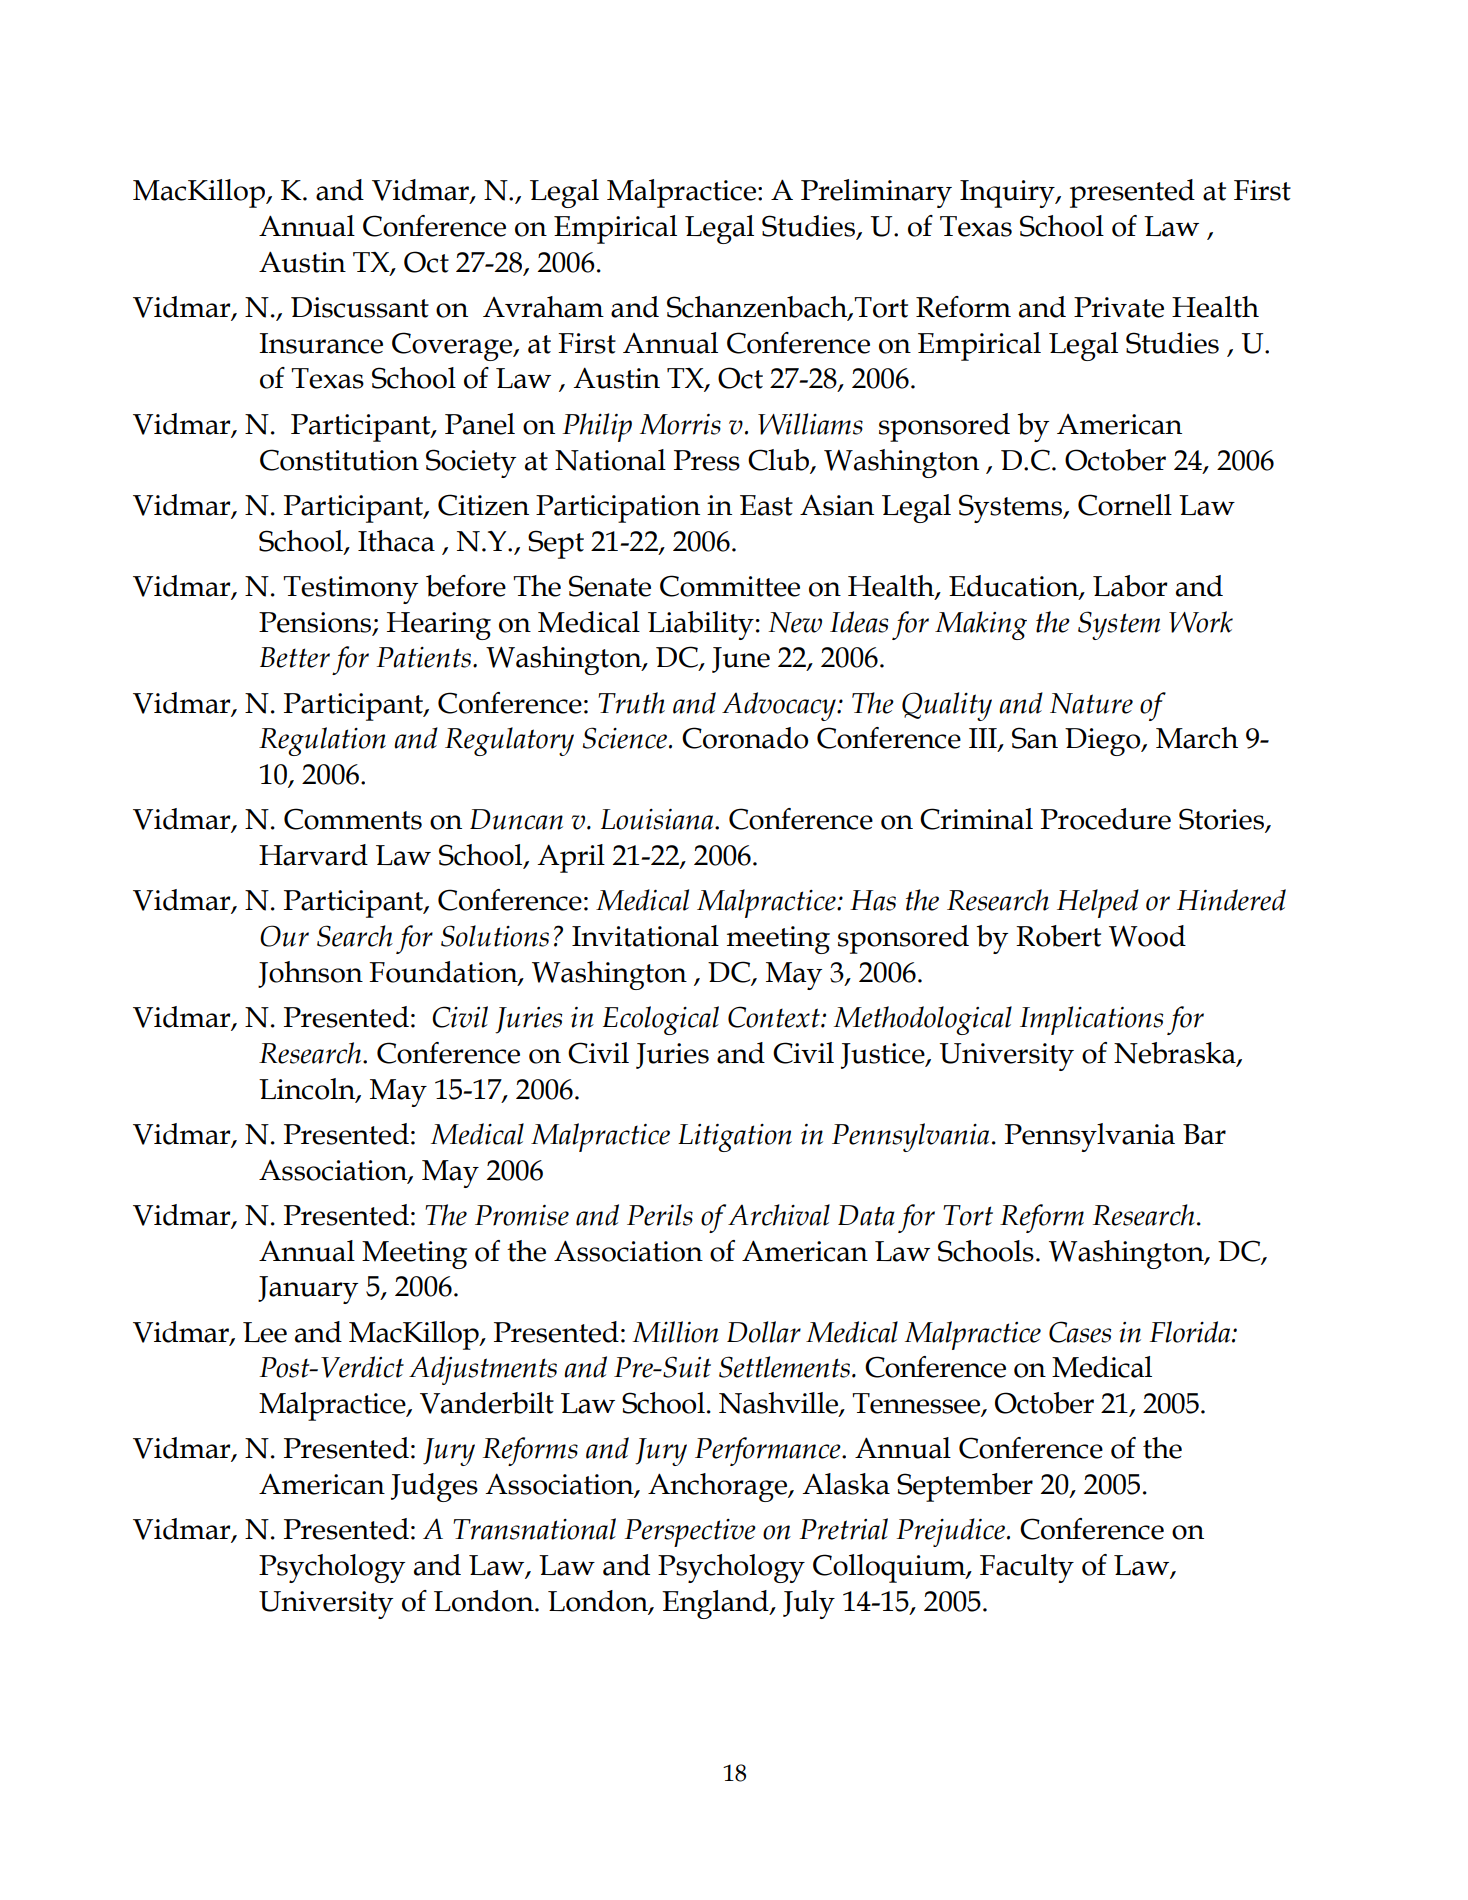  Describe the element at coordinates (434, 1487) in the screenshot. I see `Judges` at that location.
